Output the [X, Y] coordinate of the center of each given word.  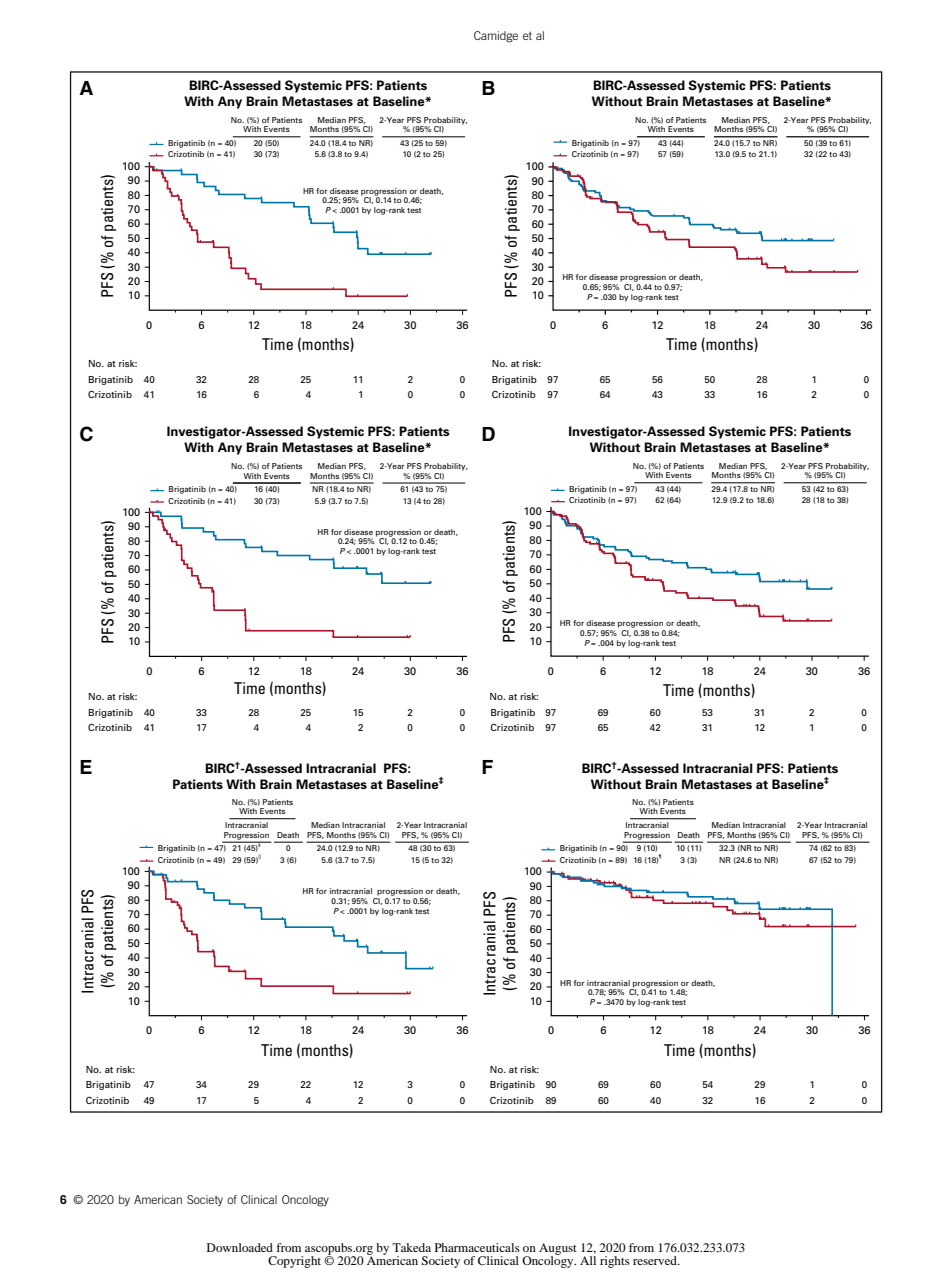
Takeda [411, 1247]
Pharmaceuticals [477, 1247]
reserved [656, 1260]
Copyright [294, 1262]
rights [615, 1262]
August [558, 1250]
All [588, 1260]
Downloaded [240, 1247]
